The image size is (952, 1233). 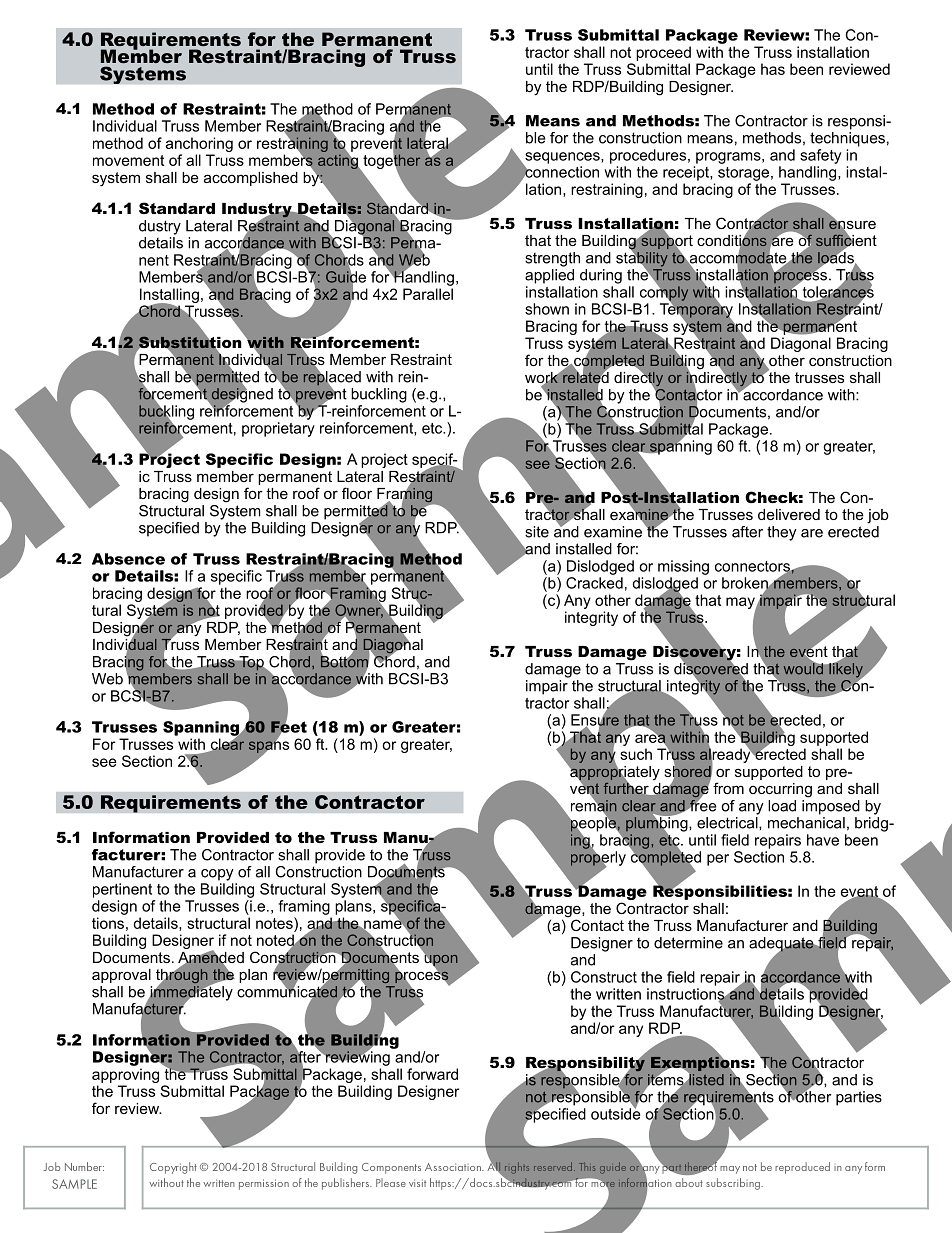 I want to click on Parallel, so click(x=428, y=294).
